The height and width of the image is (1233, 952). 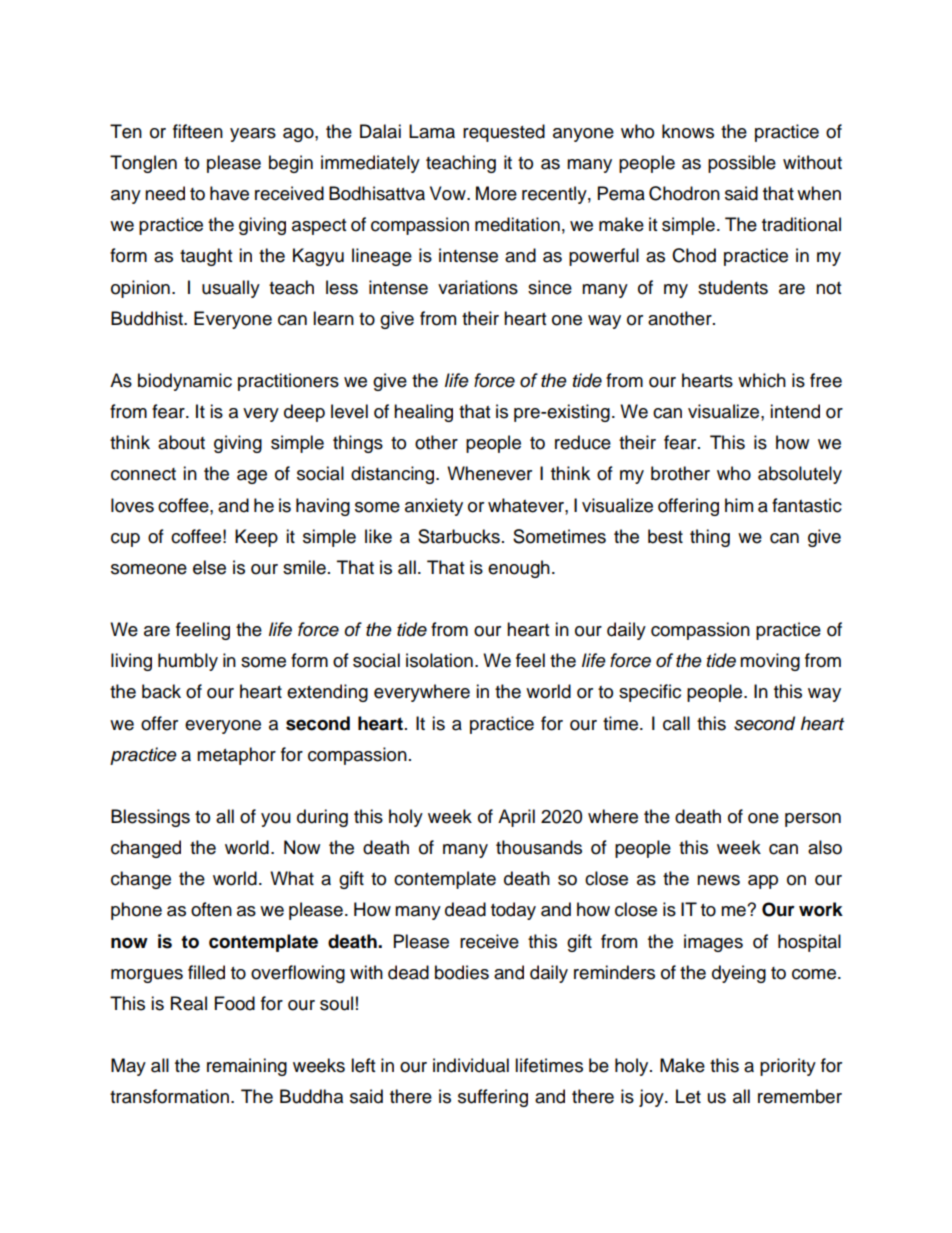 What do you see at coordinates (770, 662) in the image?
I see `moving` at bounding box center [770, 662].
